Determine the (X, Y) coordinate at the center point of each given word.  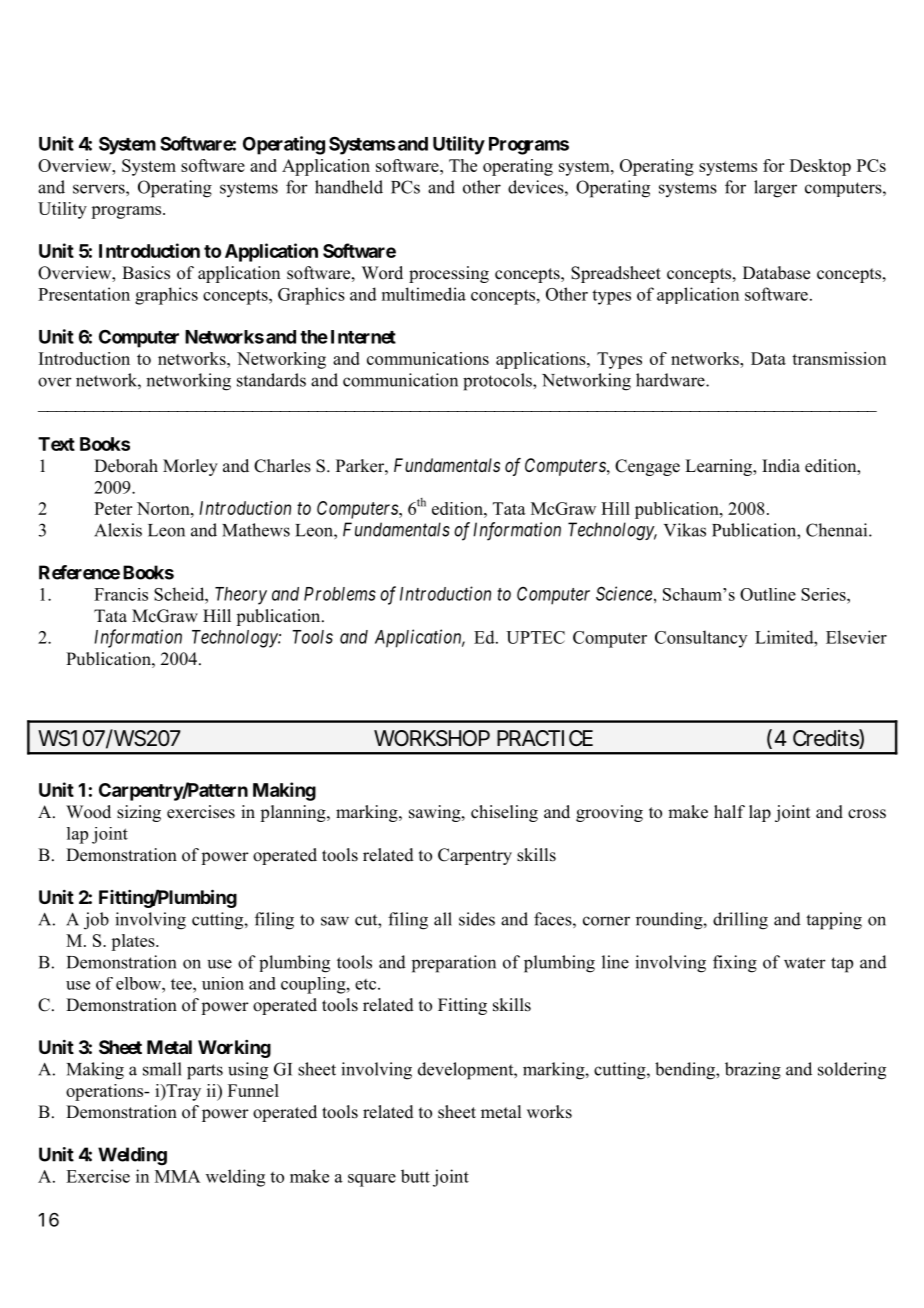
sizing (139, 813)
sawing (436, 813)
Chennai (838, 530)
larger (775, 189)
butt (415, 1176)
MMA (177, 1176)
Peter (113, 508)
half (729, 811)
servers (100, 189)
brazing (753, 1071)
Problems (340, 594)
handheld (349, 187)
